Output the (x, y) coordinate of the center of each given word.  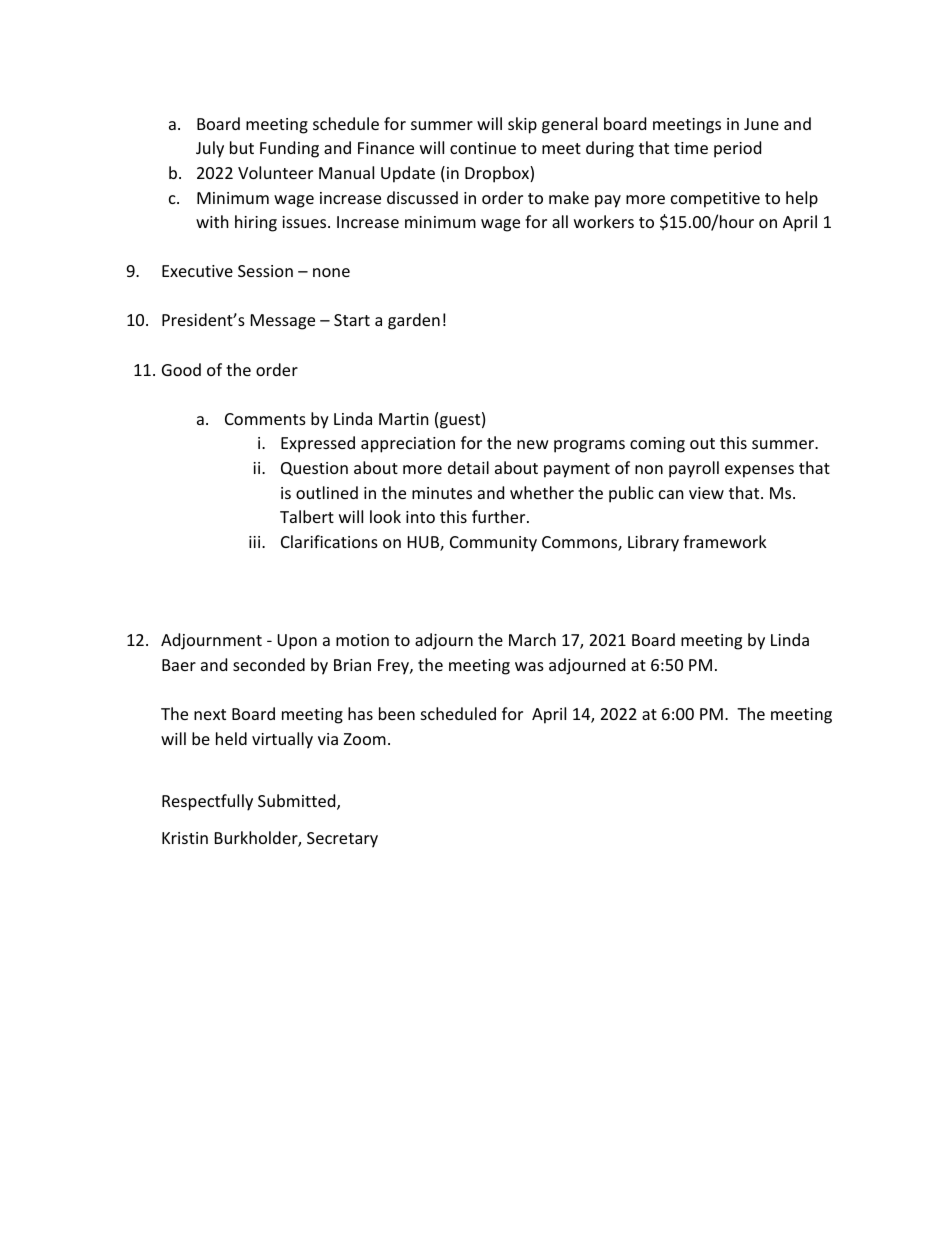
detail (468, 467)
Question (314, 469)
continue (483, 148)
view (706, 493)
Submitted (298, 802)
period (737, 149)
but (242, 147)
